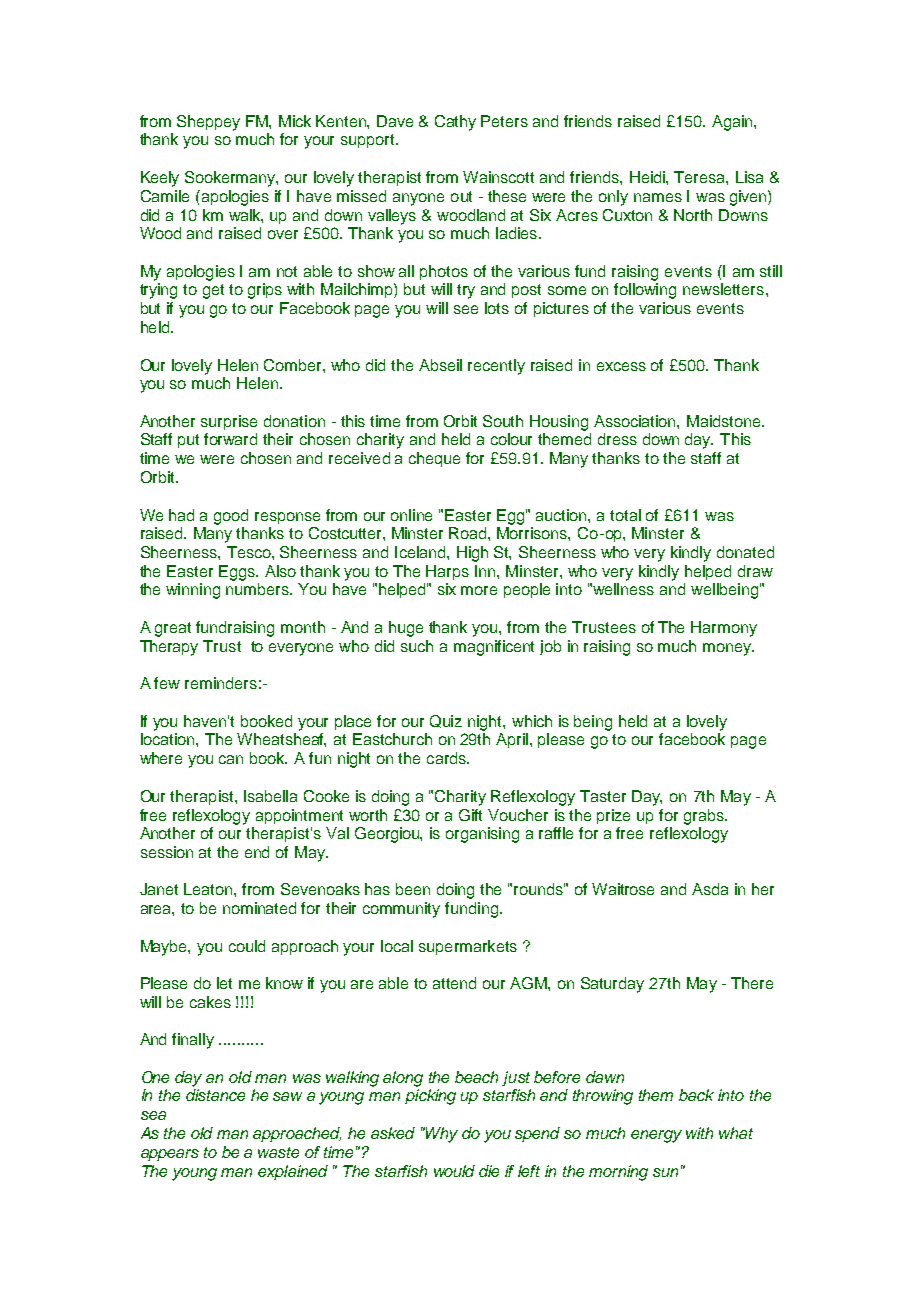 The width and height of the screenshot is (924, 1307). What do you see at coordinates (160, 179) in the screenshot?
I see `Keely` at bounding box center [160, 179].
